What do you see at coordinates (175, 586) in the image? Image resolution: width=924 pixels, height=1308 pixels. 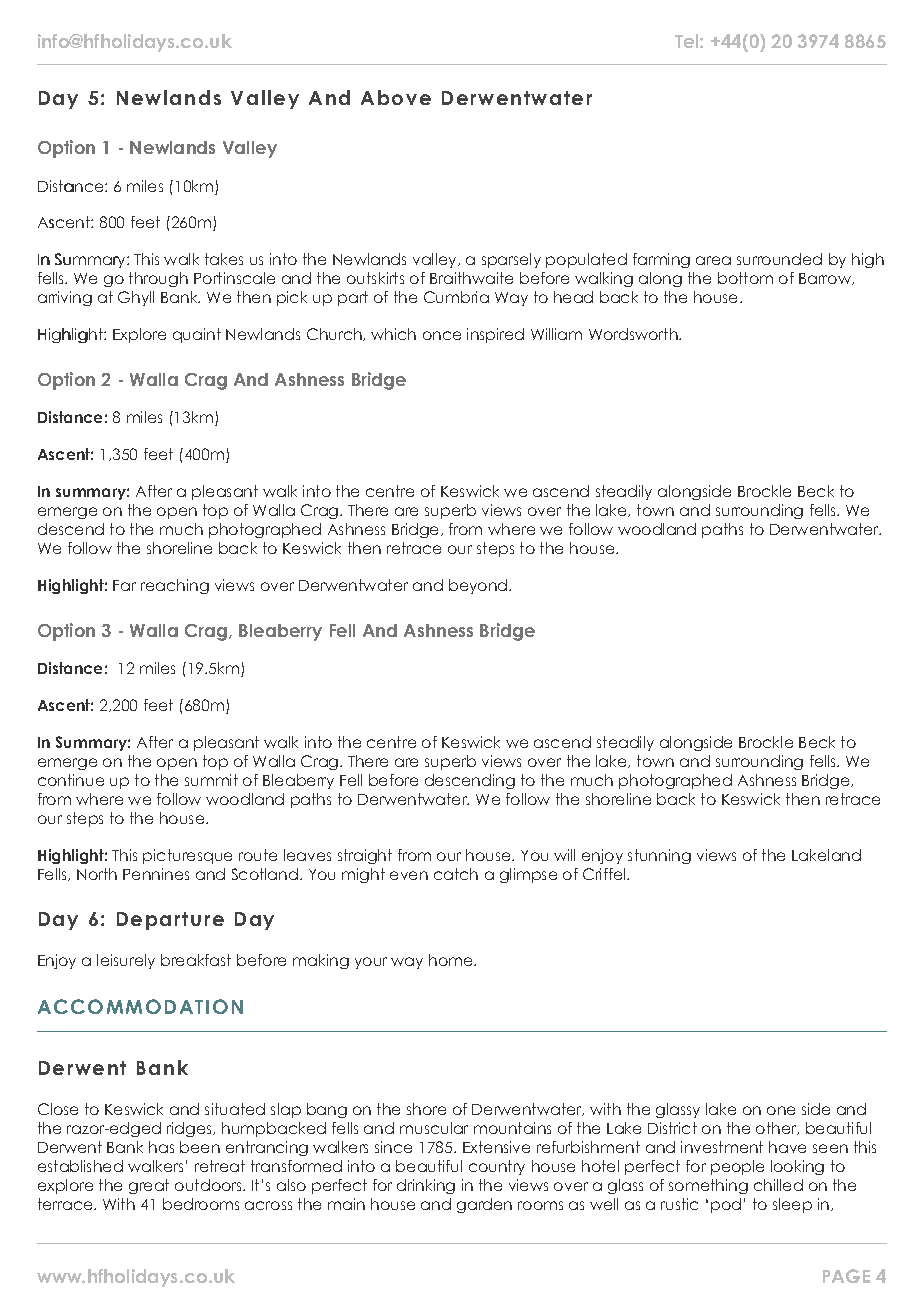 I see `reaching` at bounding box center [175, 586].
